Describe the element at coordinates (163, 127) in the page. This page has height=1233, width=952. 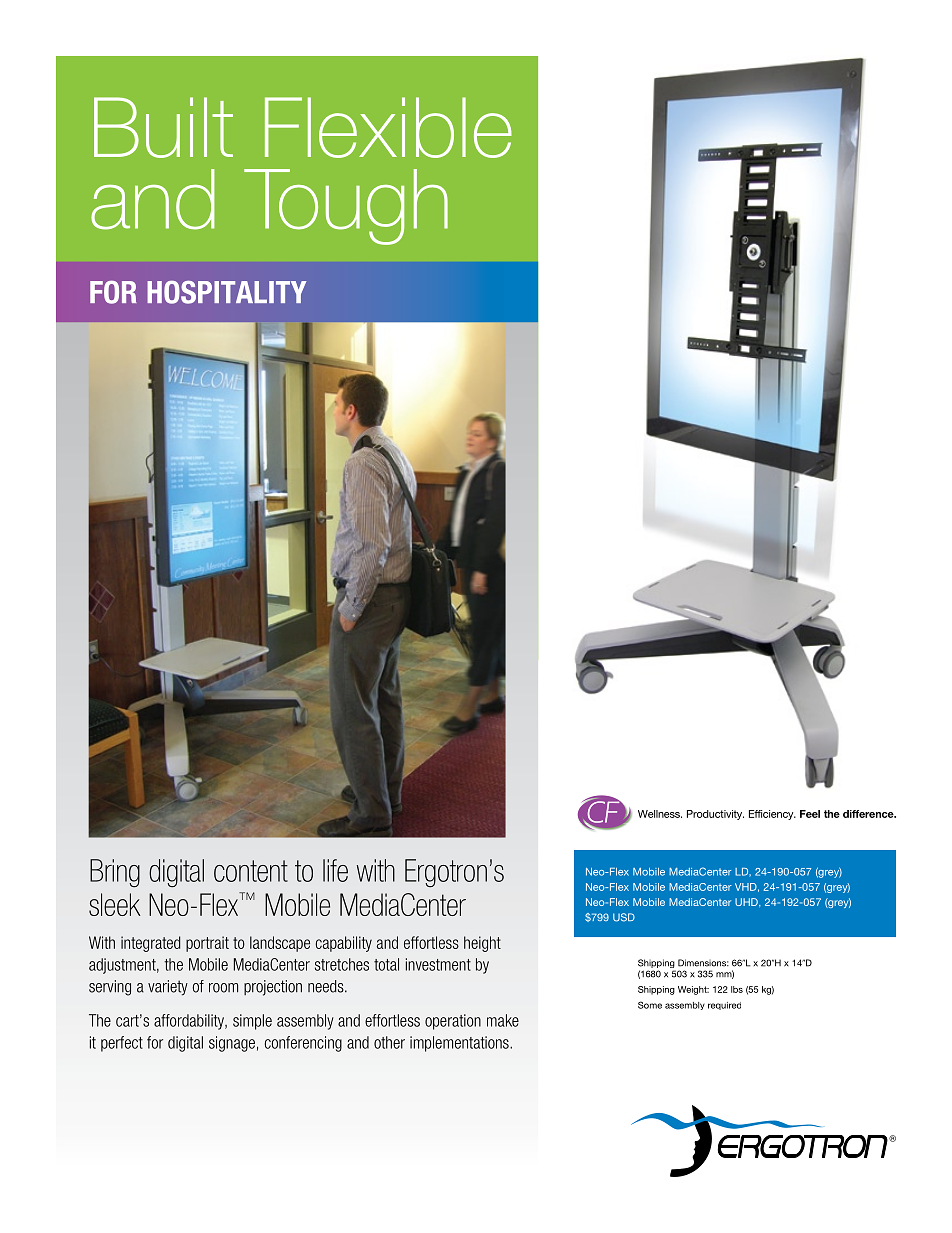
I see `Built` at that location.
